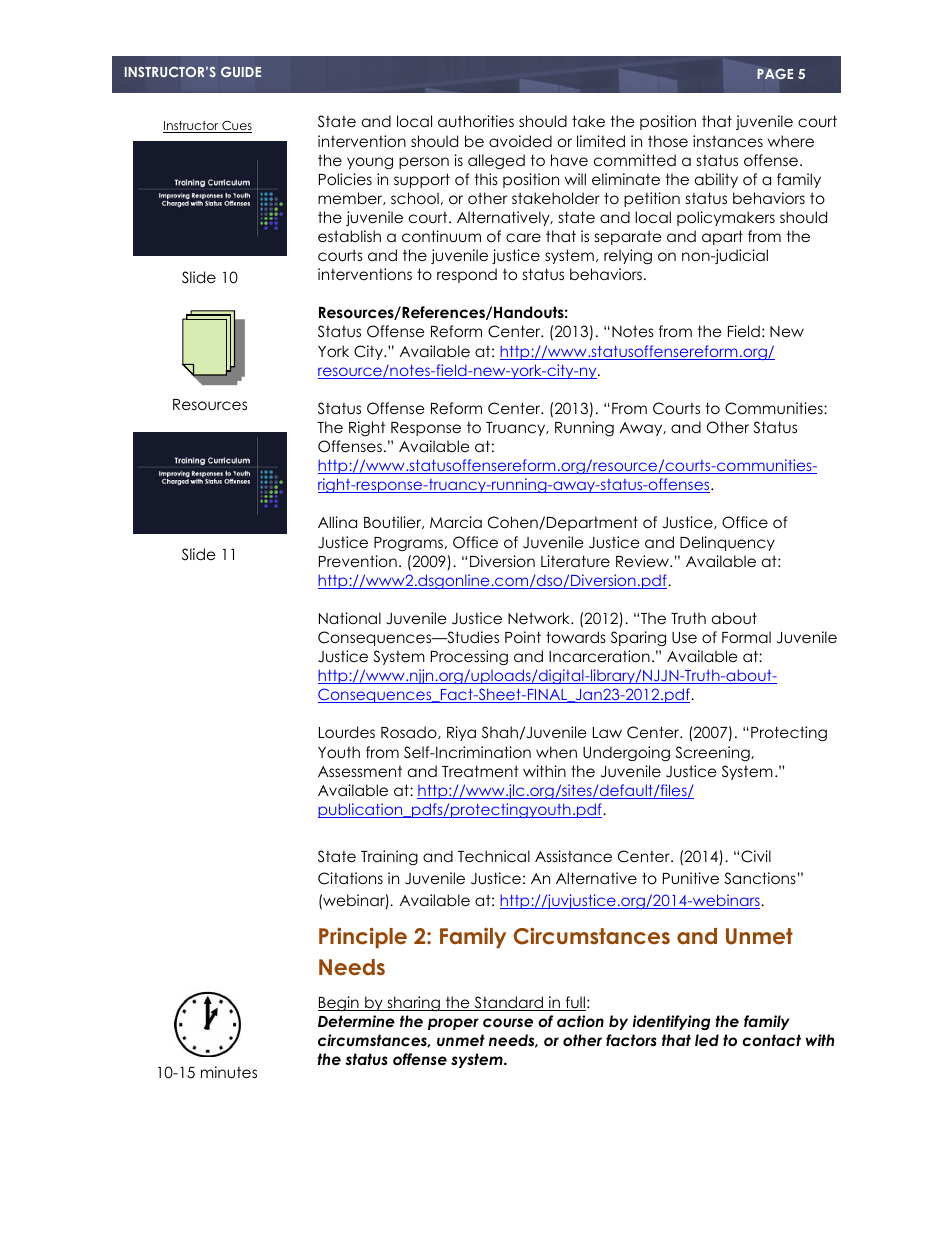 The height and width of the document is (1233, 952). I want to click on Treatment, so click(480, 771).
